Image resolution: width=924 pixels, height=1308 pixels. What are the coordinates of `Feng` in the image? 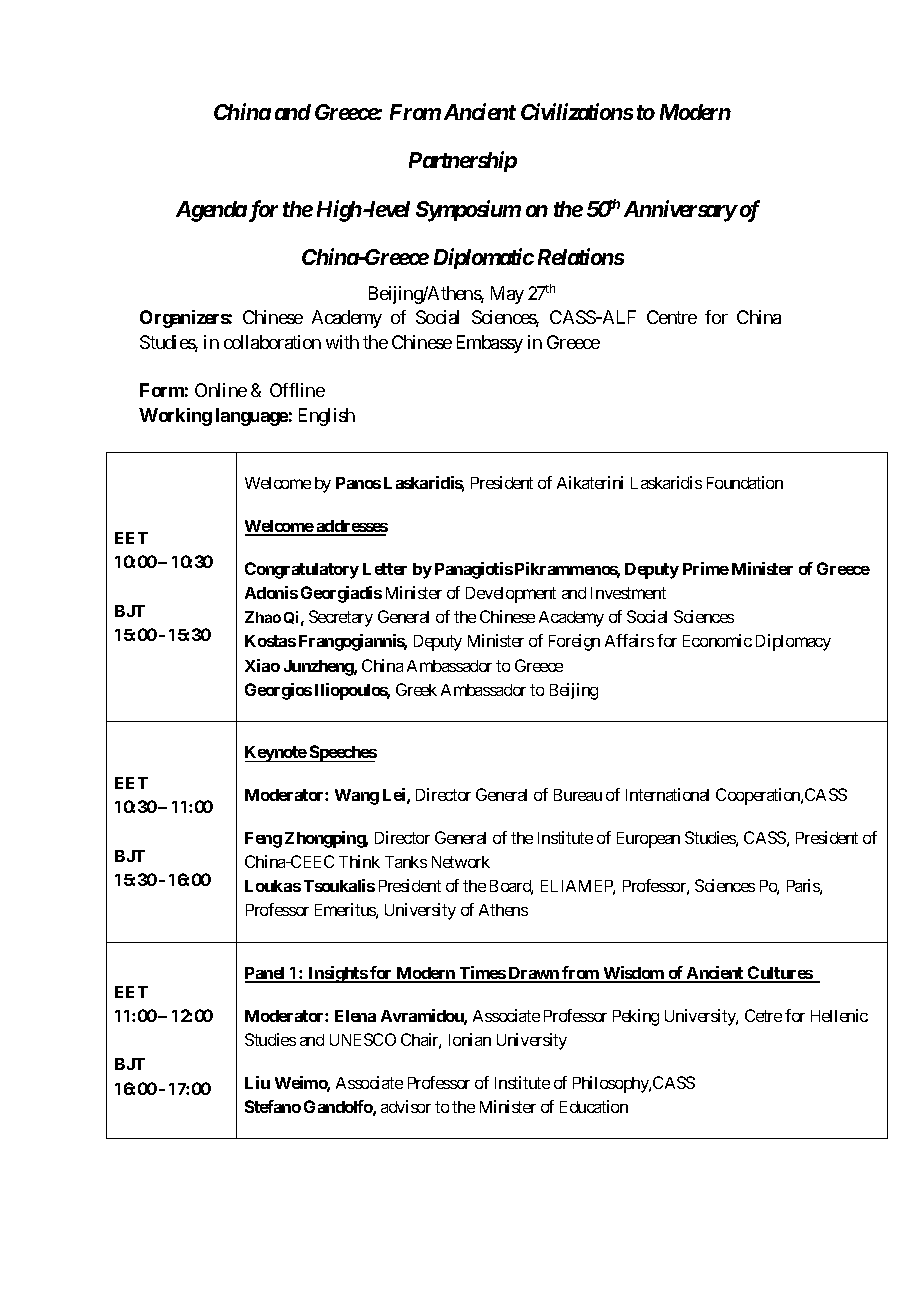 It's located at (263, 840).
